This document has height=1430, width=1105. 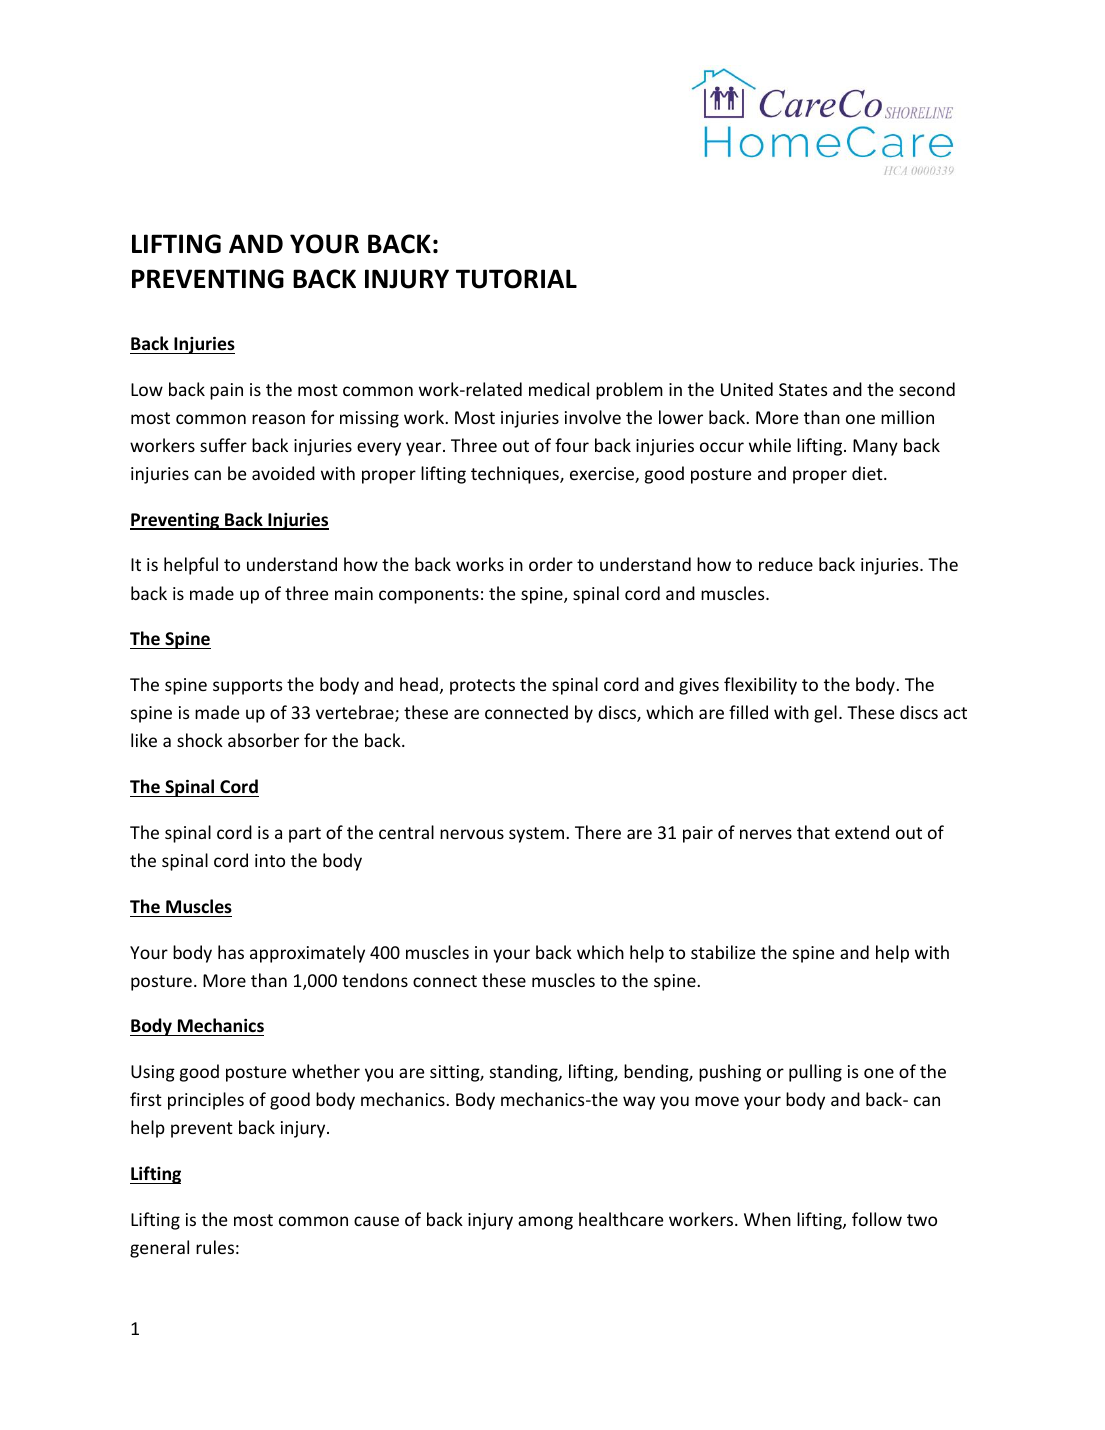 I want to click on States, so click(x=803, y=389).
